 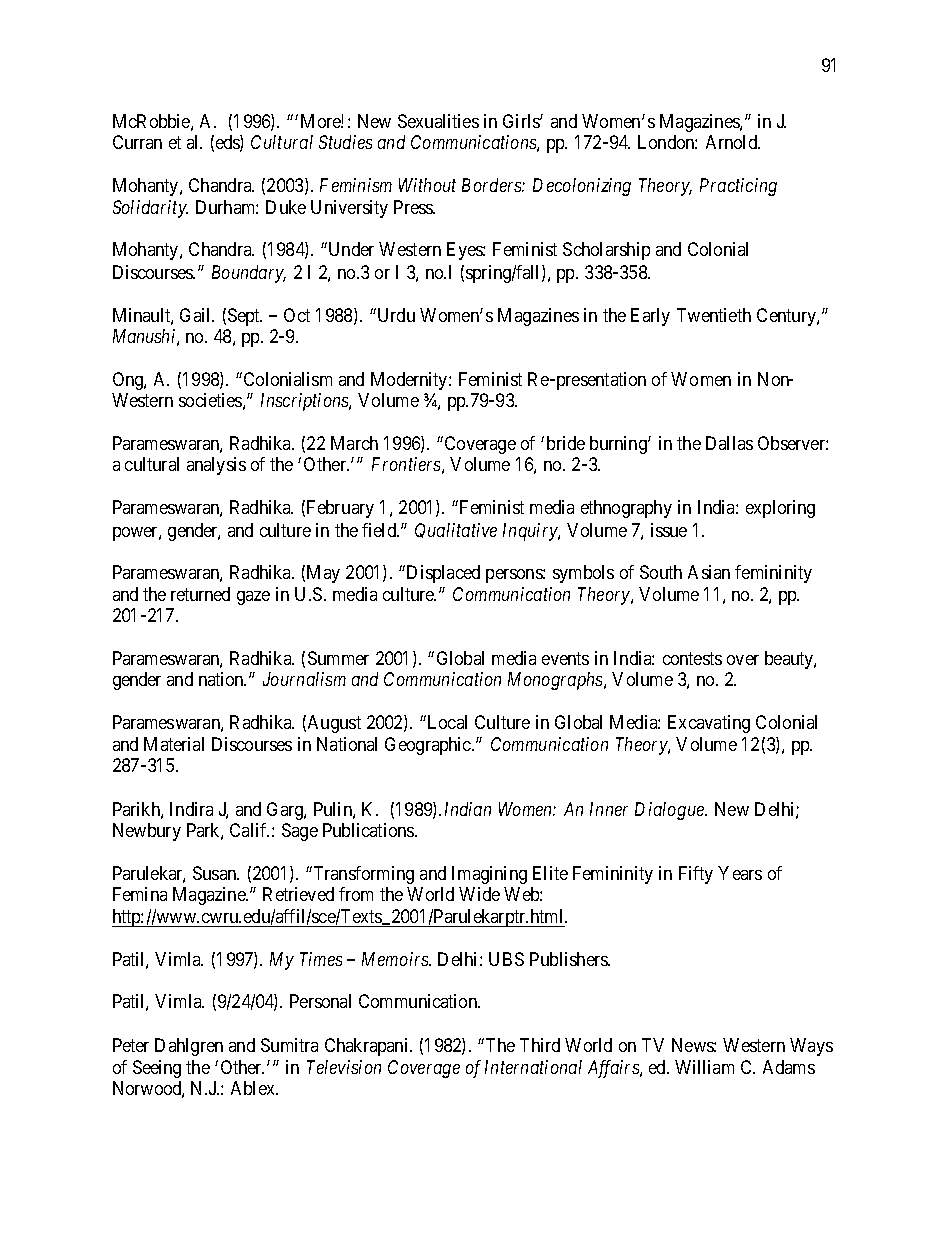 What do you see at coordinates (489, 875) in the screenshot?
I see `Imagining` at bounding box center [489, 875].
